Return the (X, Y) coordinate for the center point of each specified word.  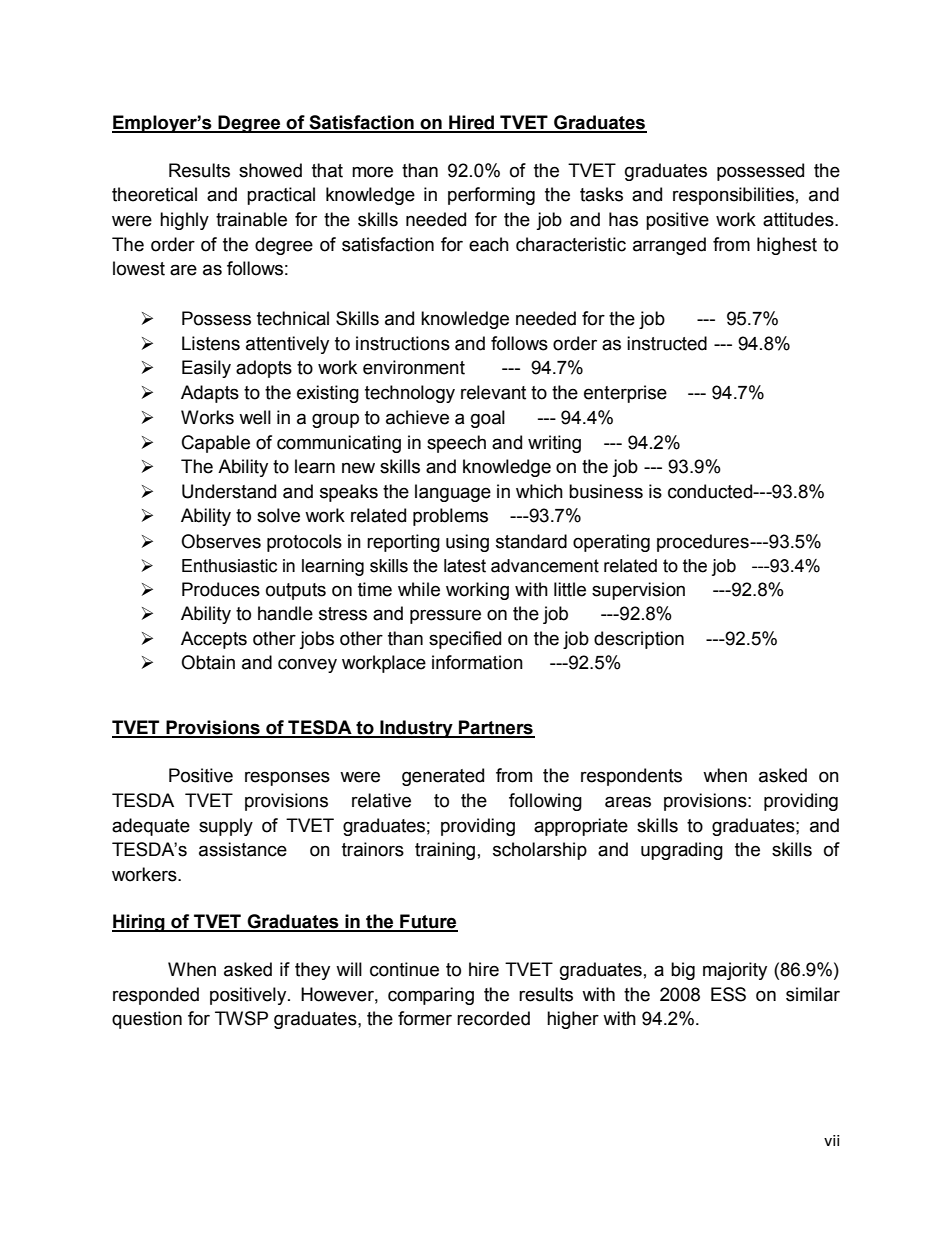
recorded (493, 1018)
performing (491, 196)
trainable (251, 219)
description (639, 640)
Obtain (208, 662)
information (477, 662)
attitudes (799, 219)
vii (832, 1140)
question (147, 1020)
